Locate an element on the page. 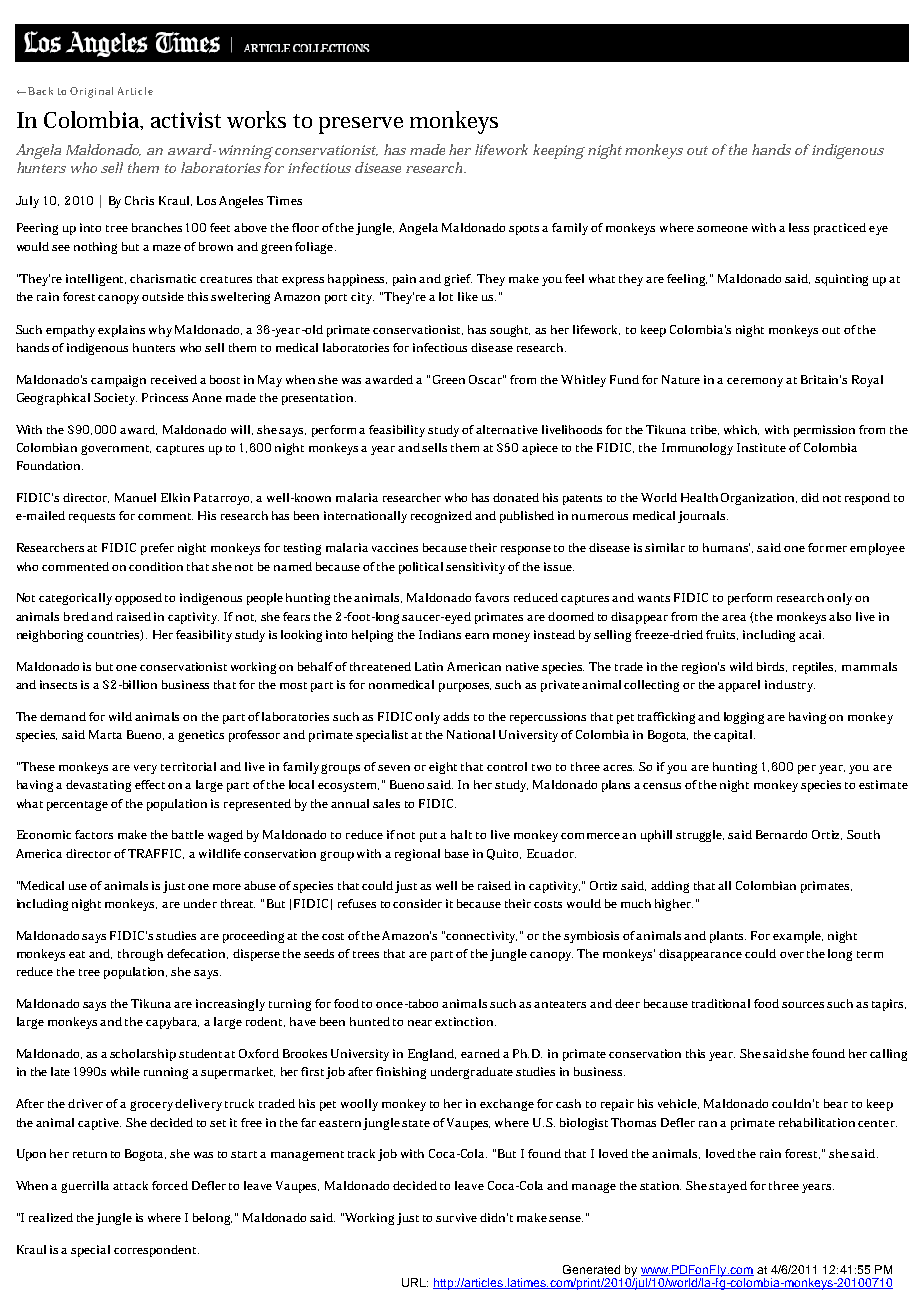 This page has height=1308, width=924. example is located at coordinates (798, 937).
